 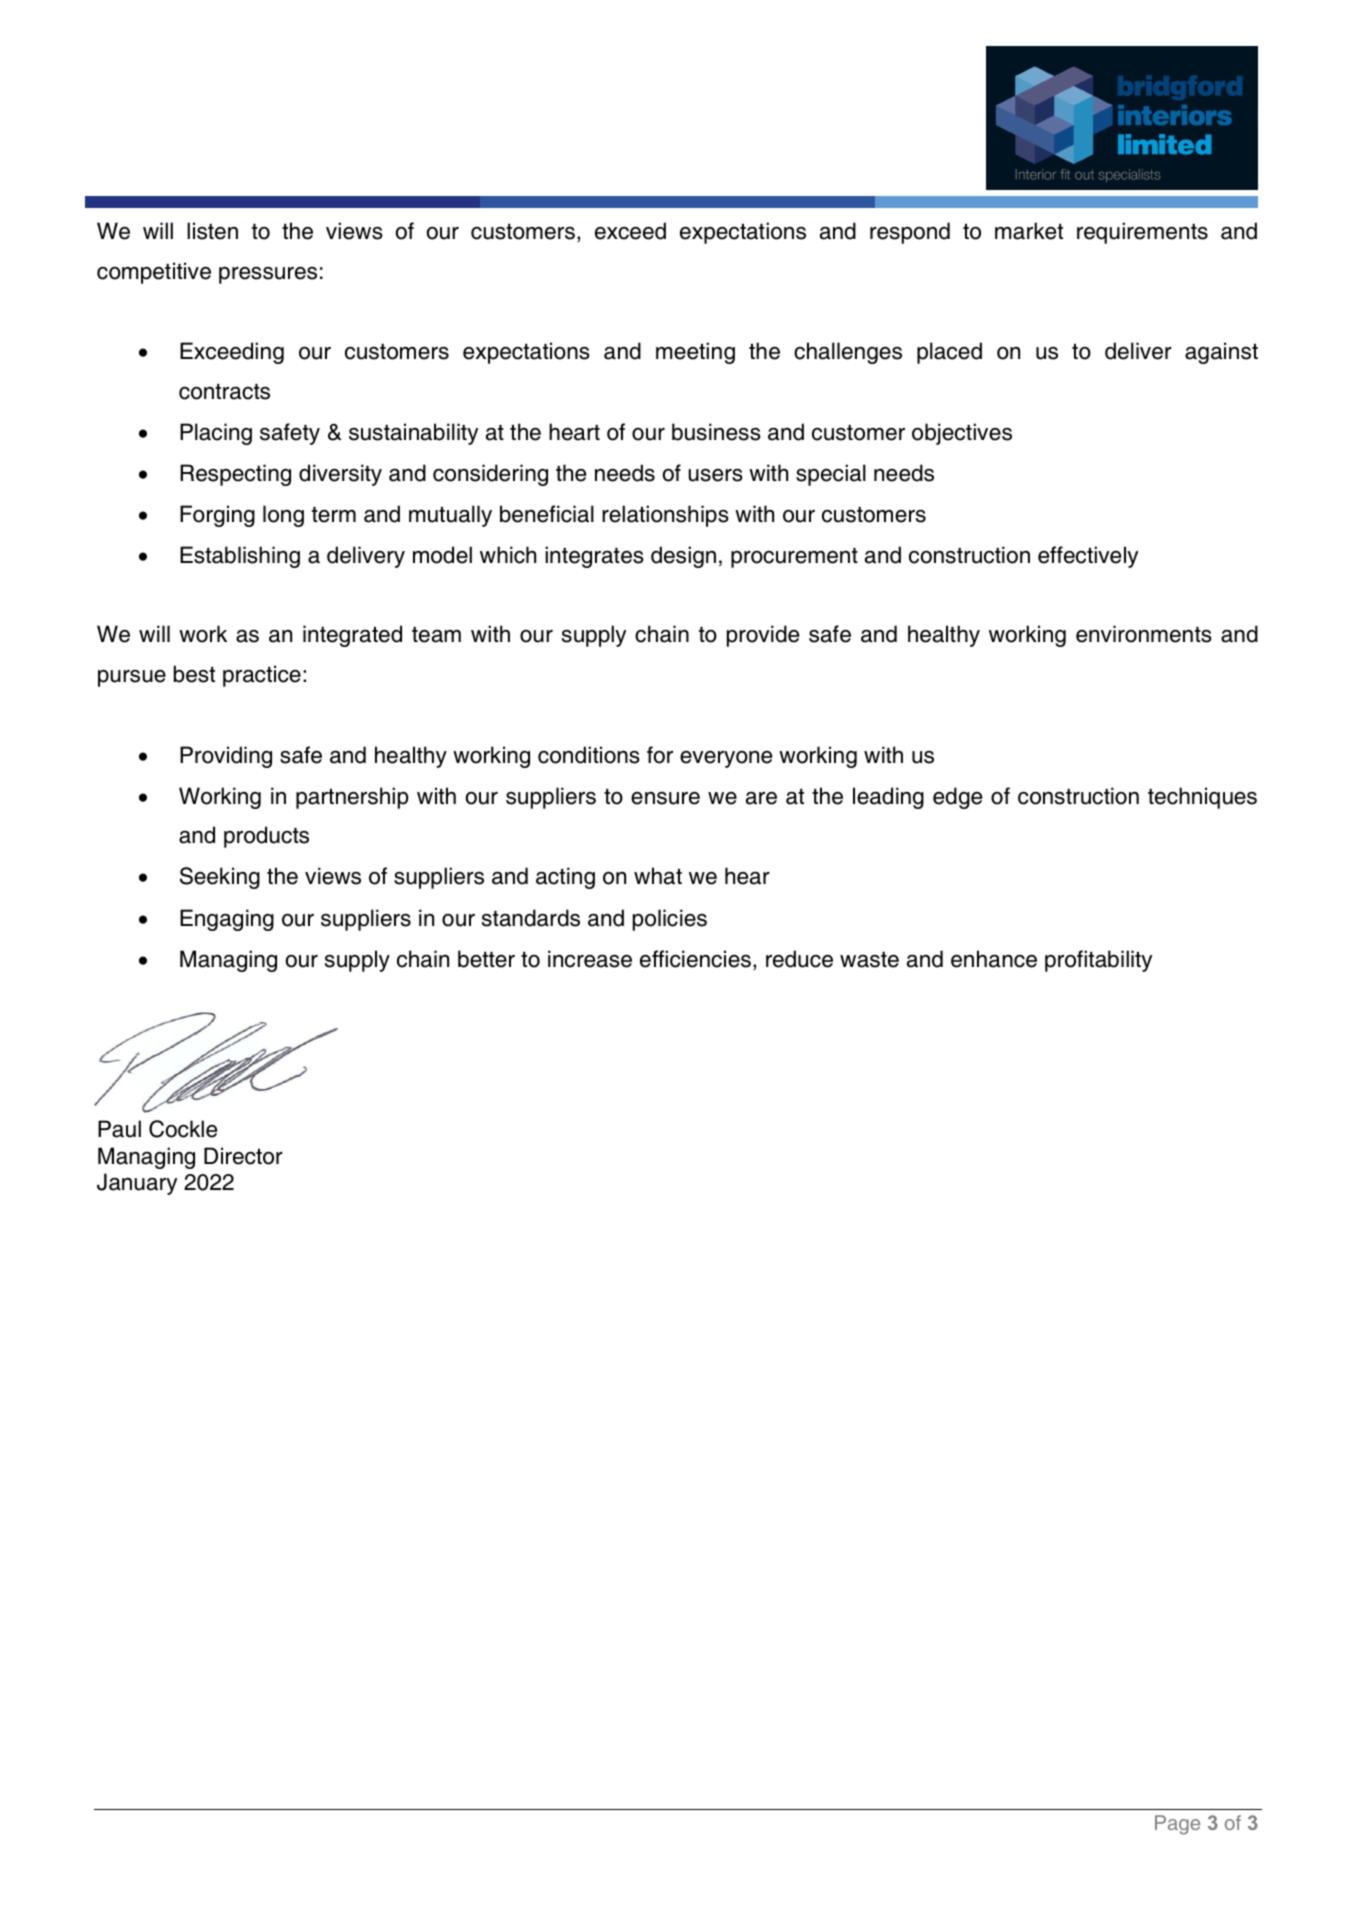 I want to click on Page, so click(x=1177, y=1825).
